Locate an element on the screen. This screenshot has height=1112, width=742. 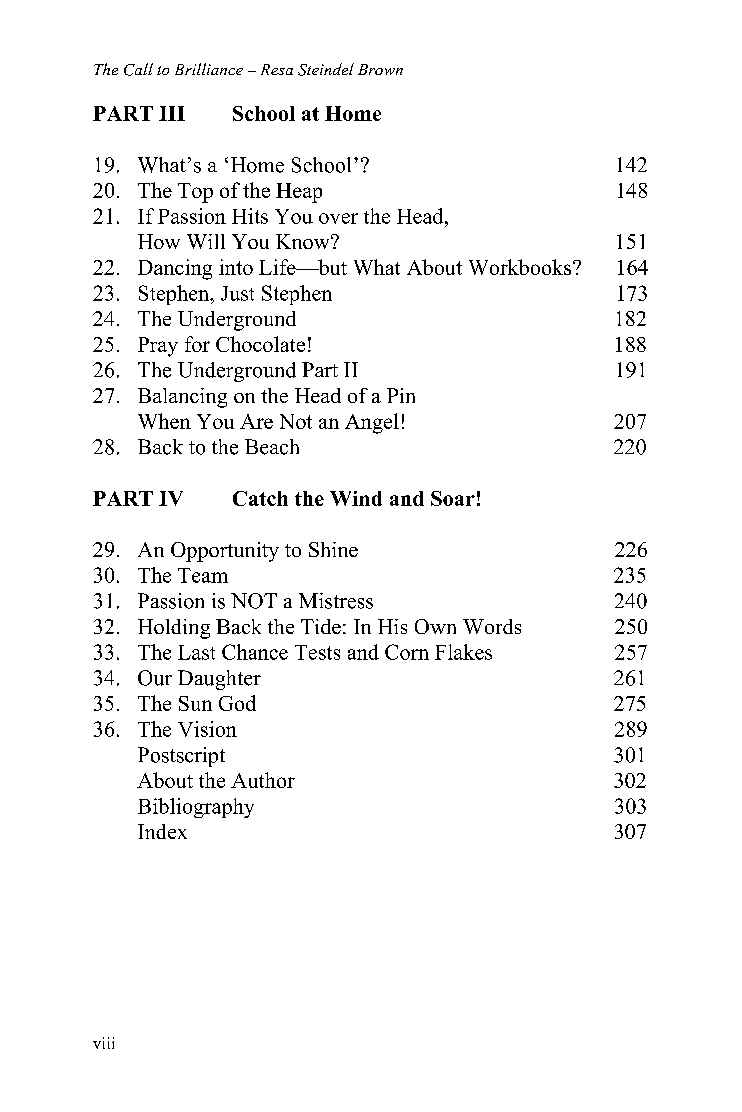
viii is located at coordinates (103, 1043).
